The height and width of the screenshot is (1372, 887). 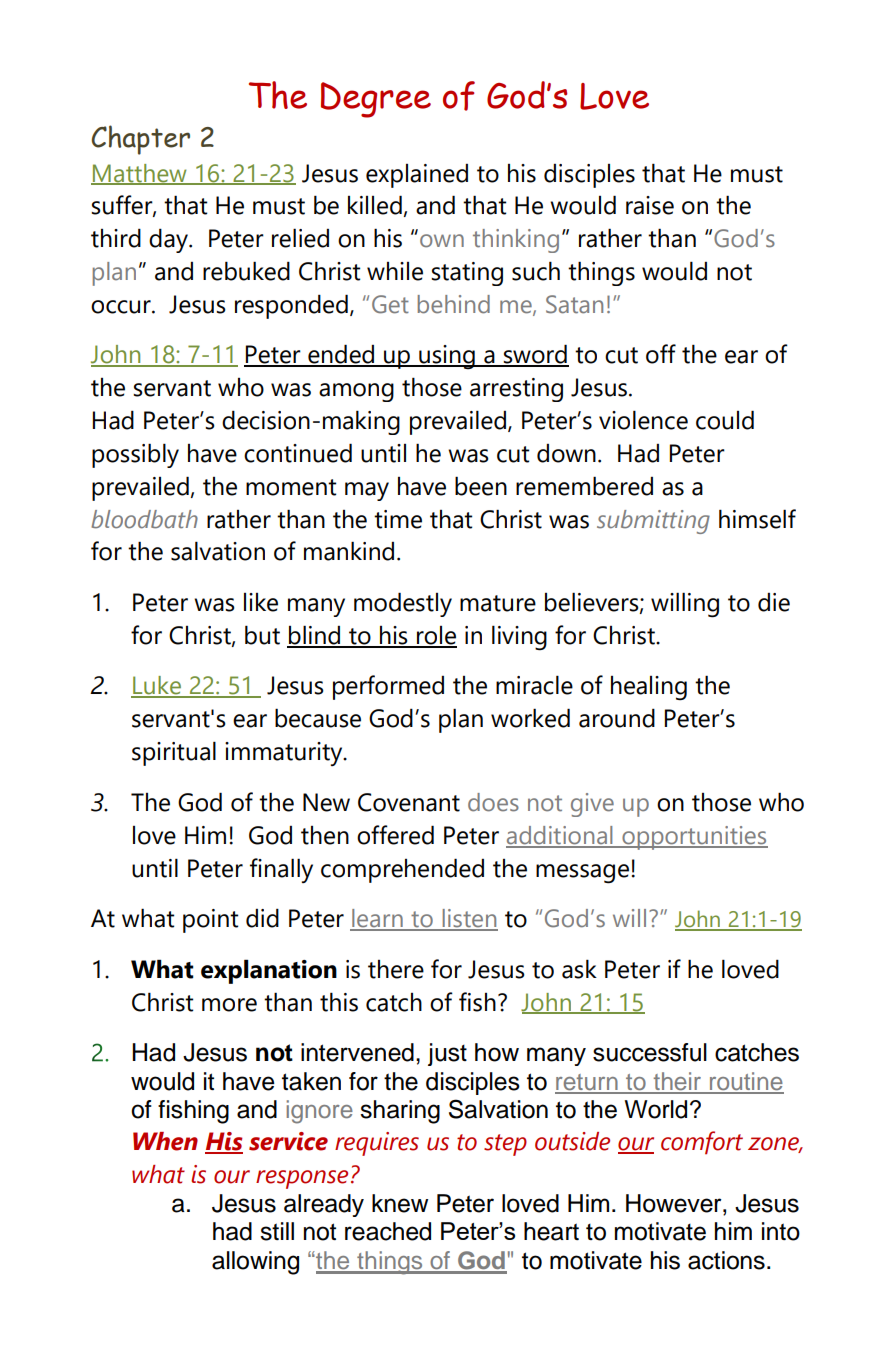 I want to click on bloodbath, so click(x=144, y=519).
